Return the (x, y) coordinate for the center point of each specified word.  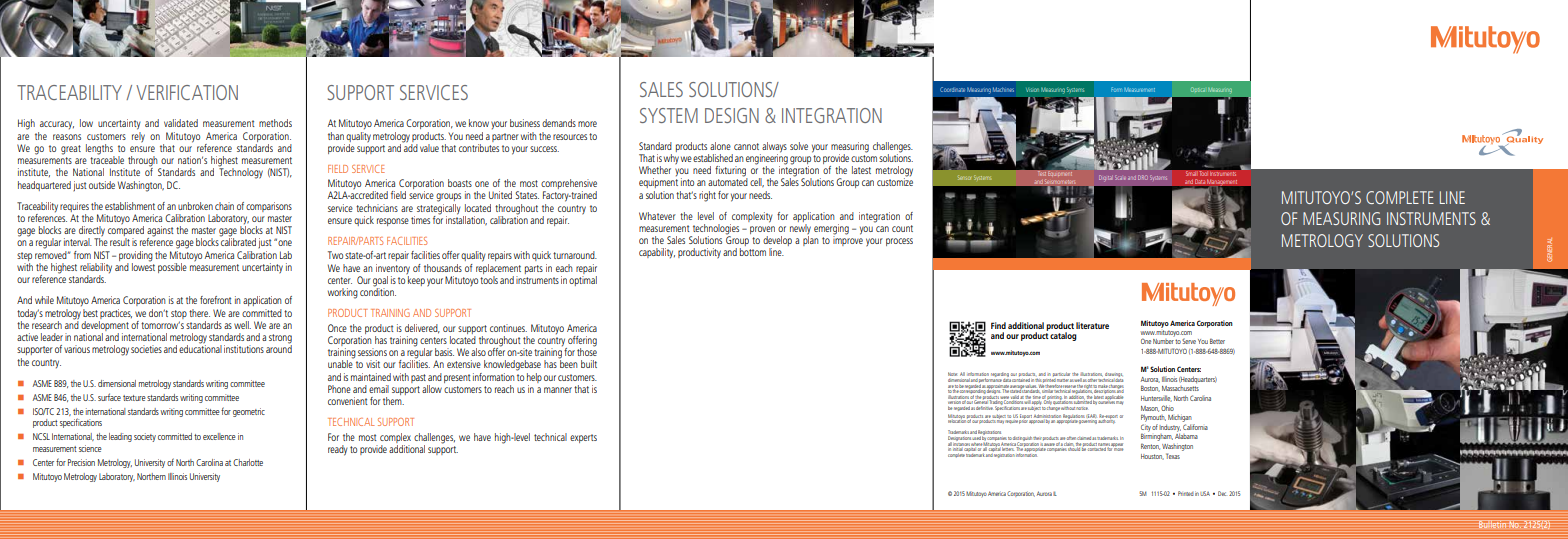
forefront (216, 300)
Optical (1198, 89)
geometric (249, 412)
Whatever (657, 216)
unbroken (195, 206)
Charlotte (248, 462)
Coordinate (952, 89)
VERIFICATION (187, 92)
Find (998, 325)
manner (558, 390)
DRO (1143, 177)
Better (1217, 341)
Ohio (1167, 408)
